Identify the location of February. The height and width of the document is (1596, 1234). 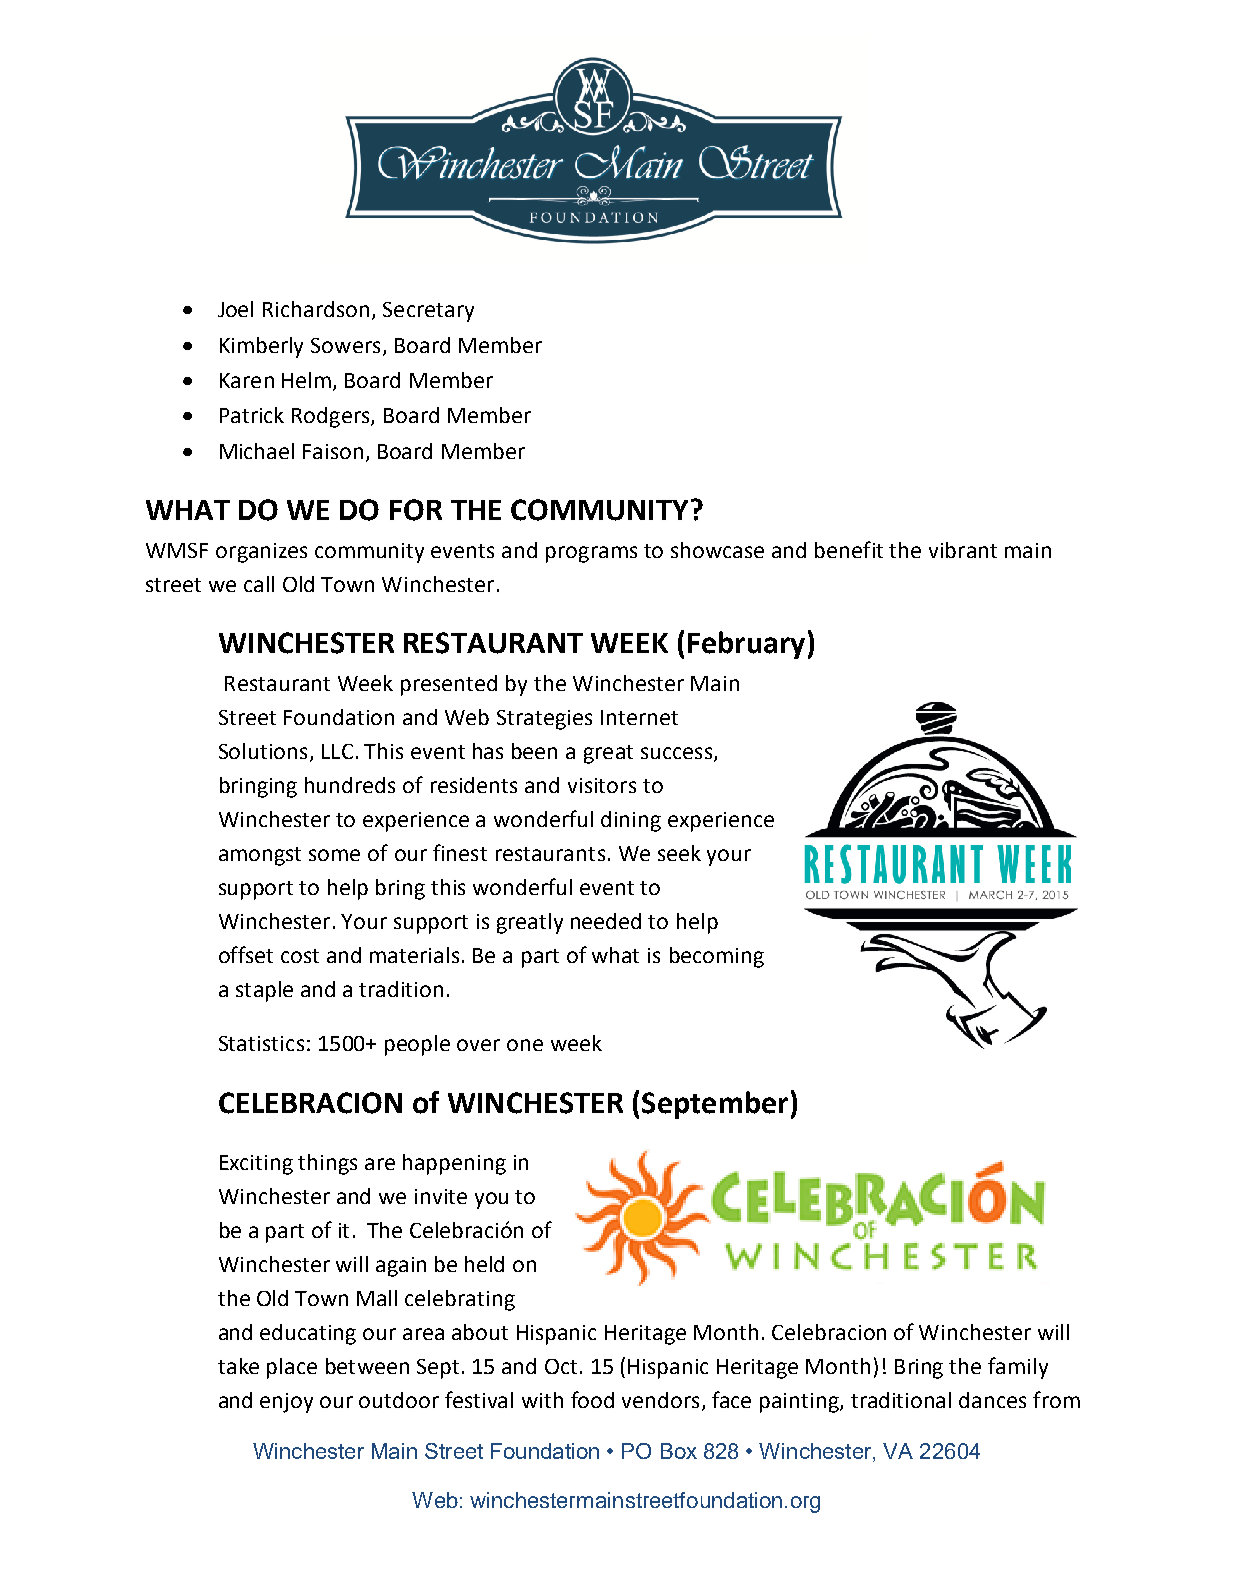
(746, 645).
